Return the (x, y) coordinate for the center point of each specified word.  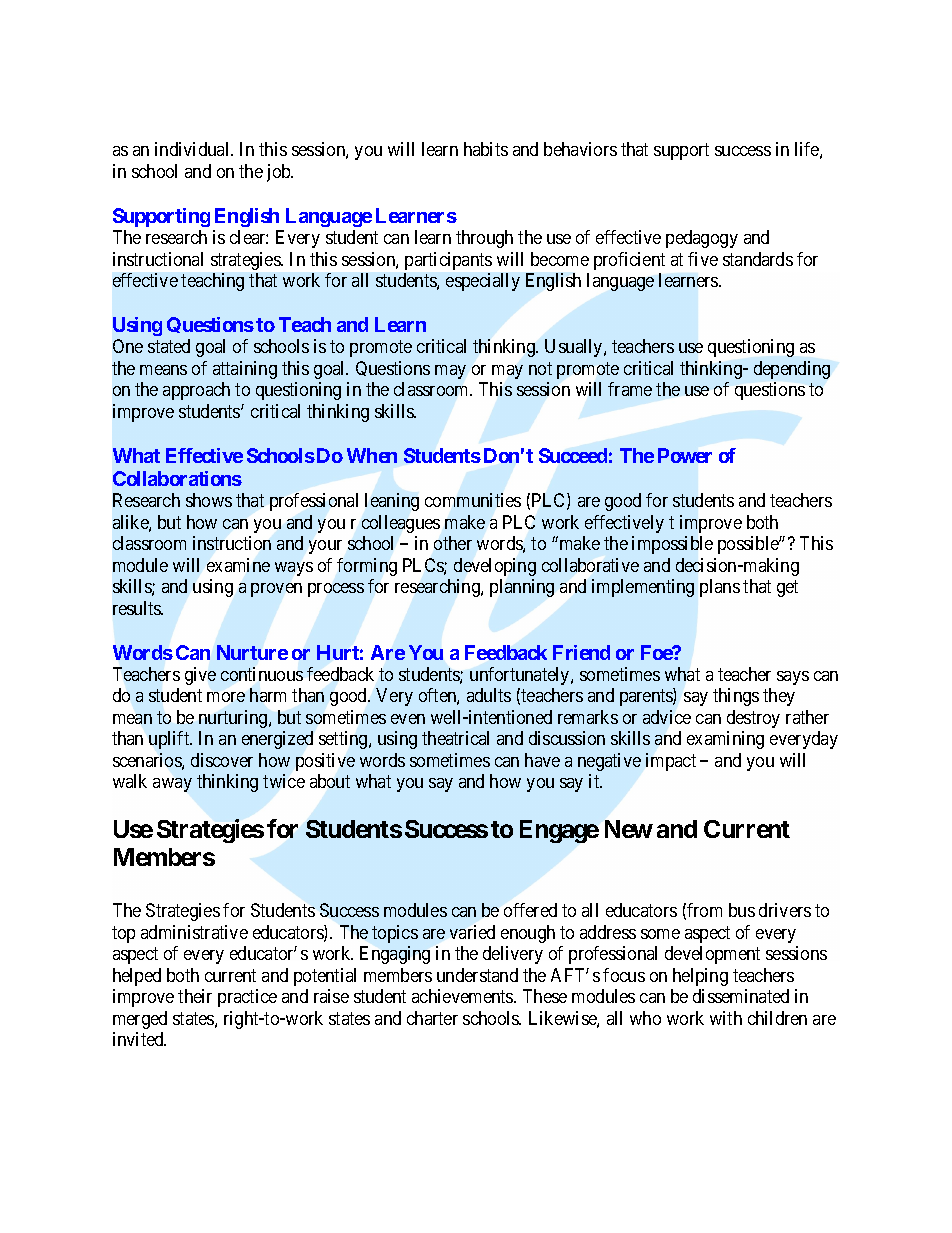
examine (238, 565)
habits (486, 149)
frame (630, 389)
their (195, 996)
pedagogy (702, 239)
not (540, 368)
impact (671, 762)
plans (720, 588)
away (172, 785)
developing (495, 567)
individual (193, 149)
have (542, 760)
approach (196, 391)
